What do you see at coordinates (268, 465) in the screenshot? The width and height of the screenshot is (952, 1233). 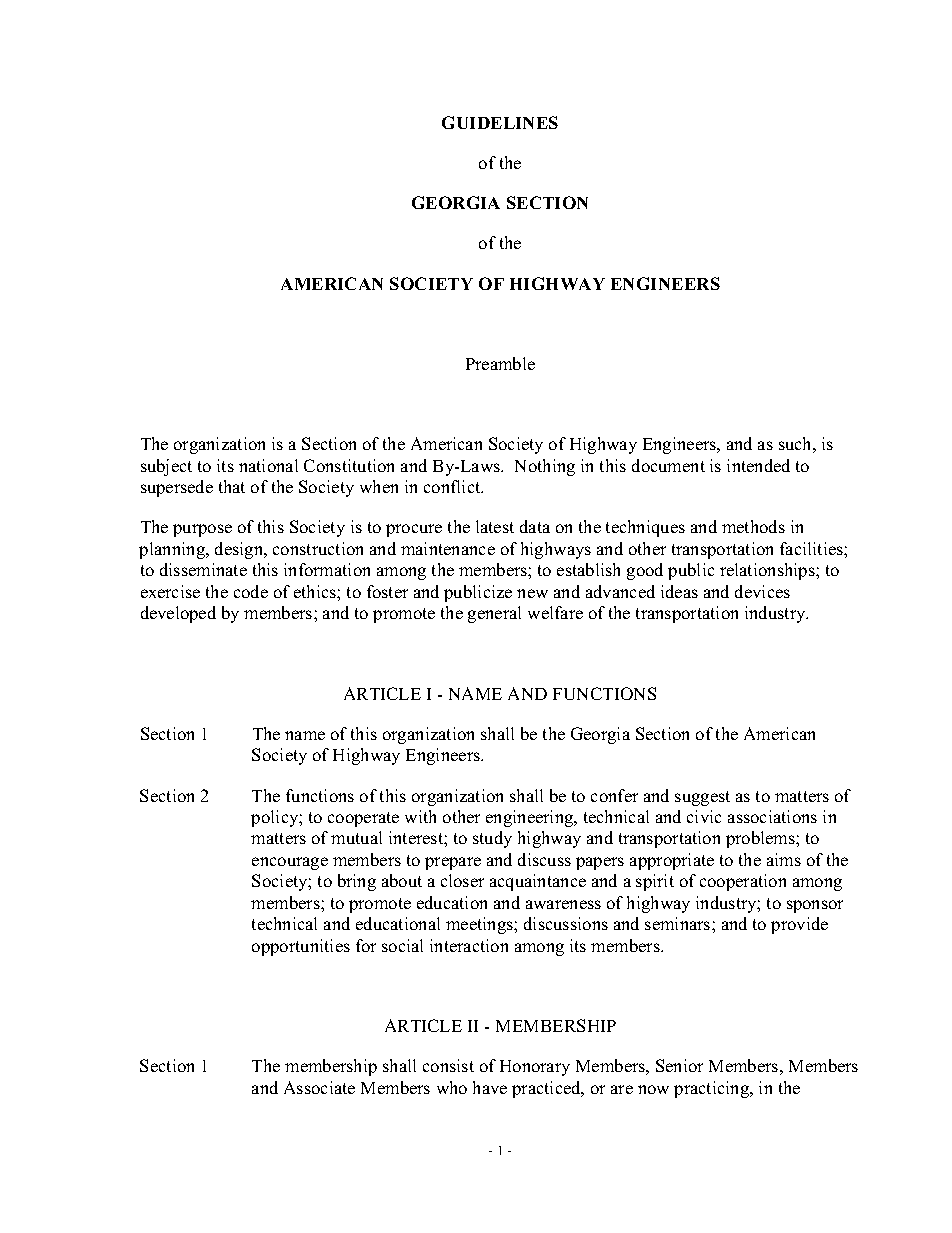 I see `national` at bounding box center [268, 465].
